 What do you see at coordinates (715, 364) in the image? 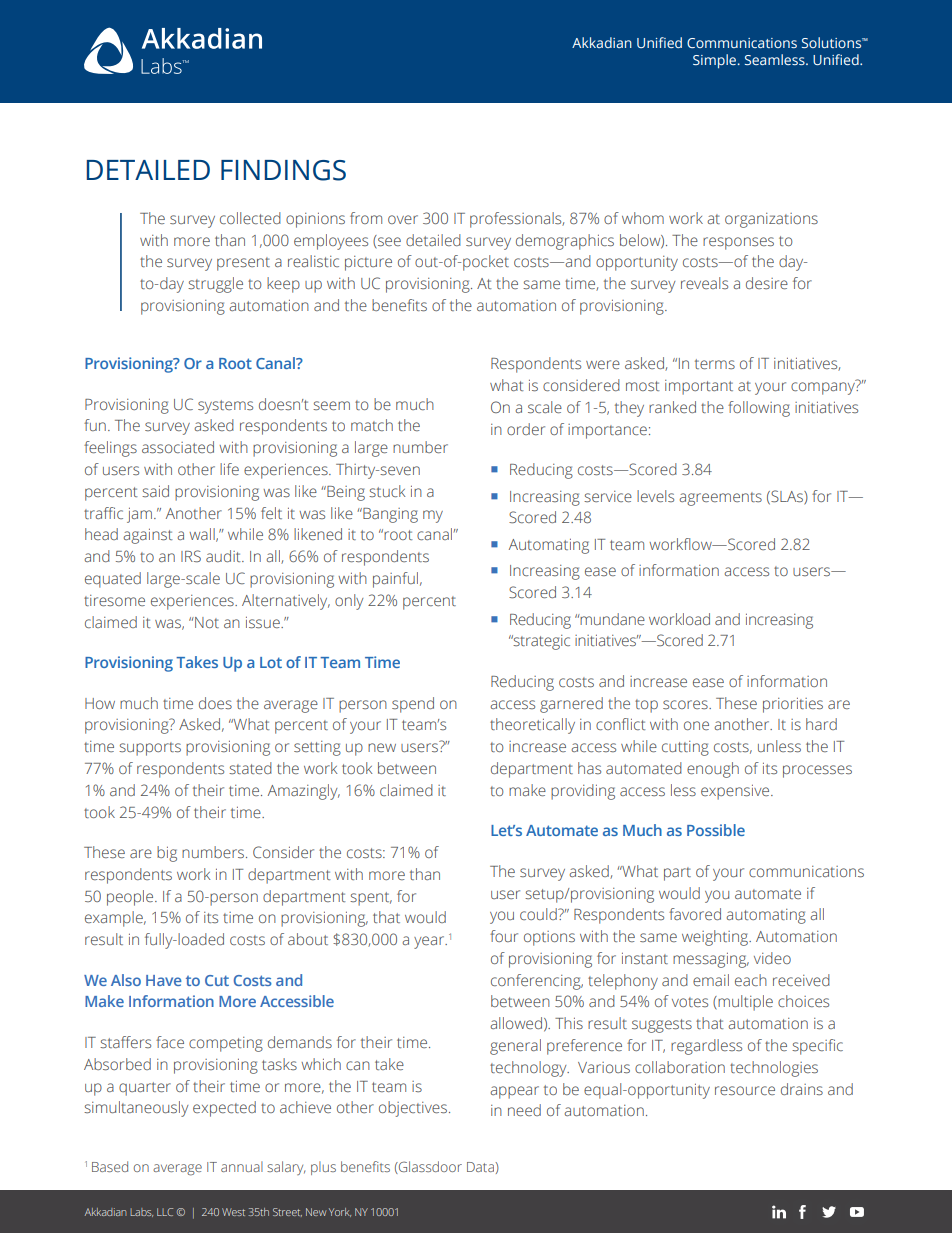
I see `terms` at bounding box center [715, 364].
